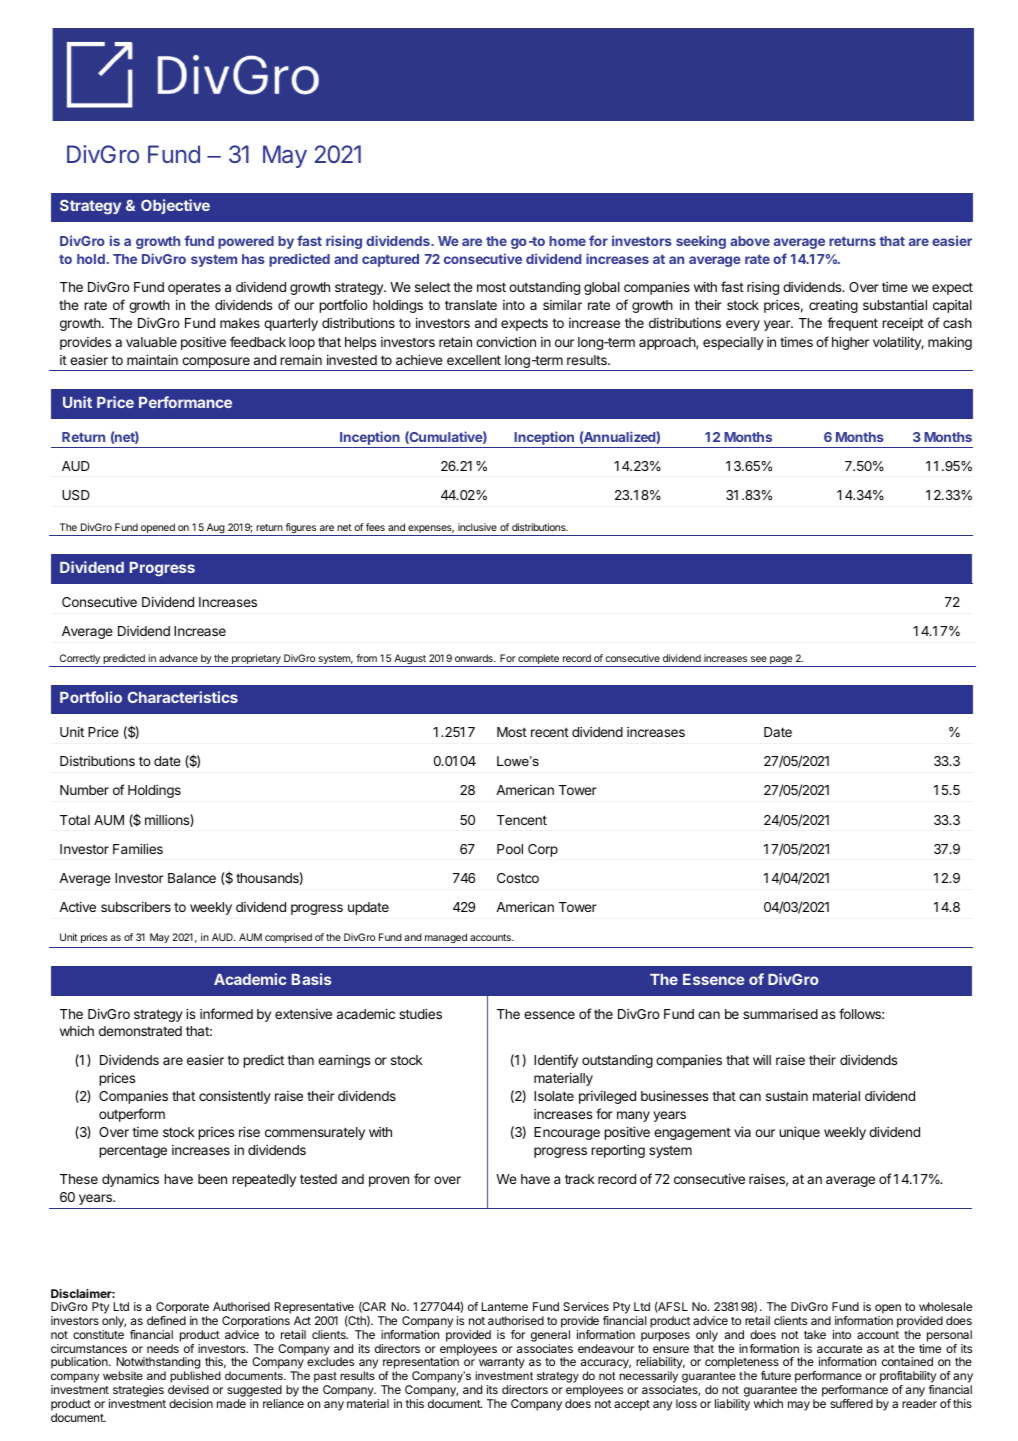 This screenshot has width=1018, height=1441. I want to click on Objective, so click(175, 206).
